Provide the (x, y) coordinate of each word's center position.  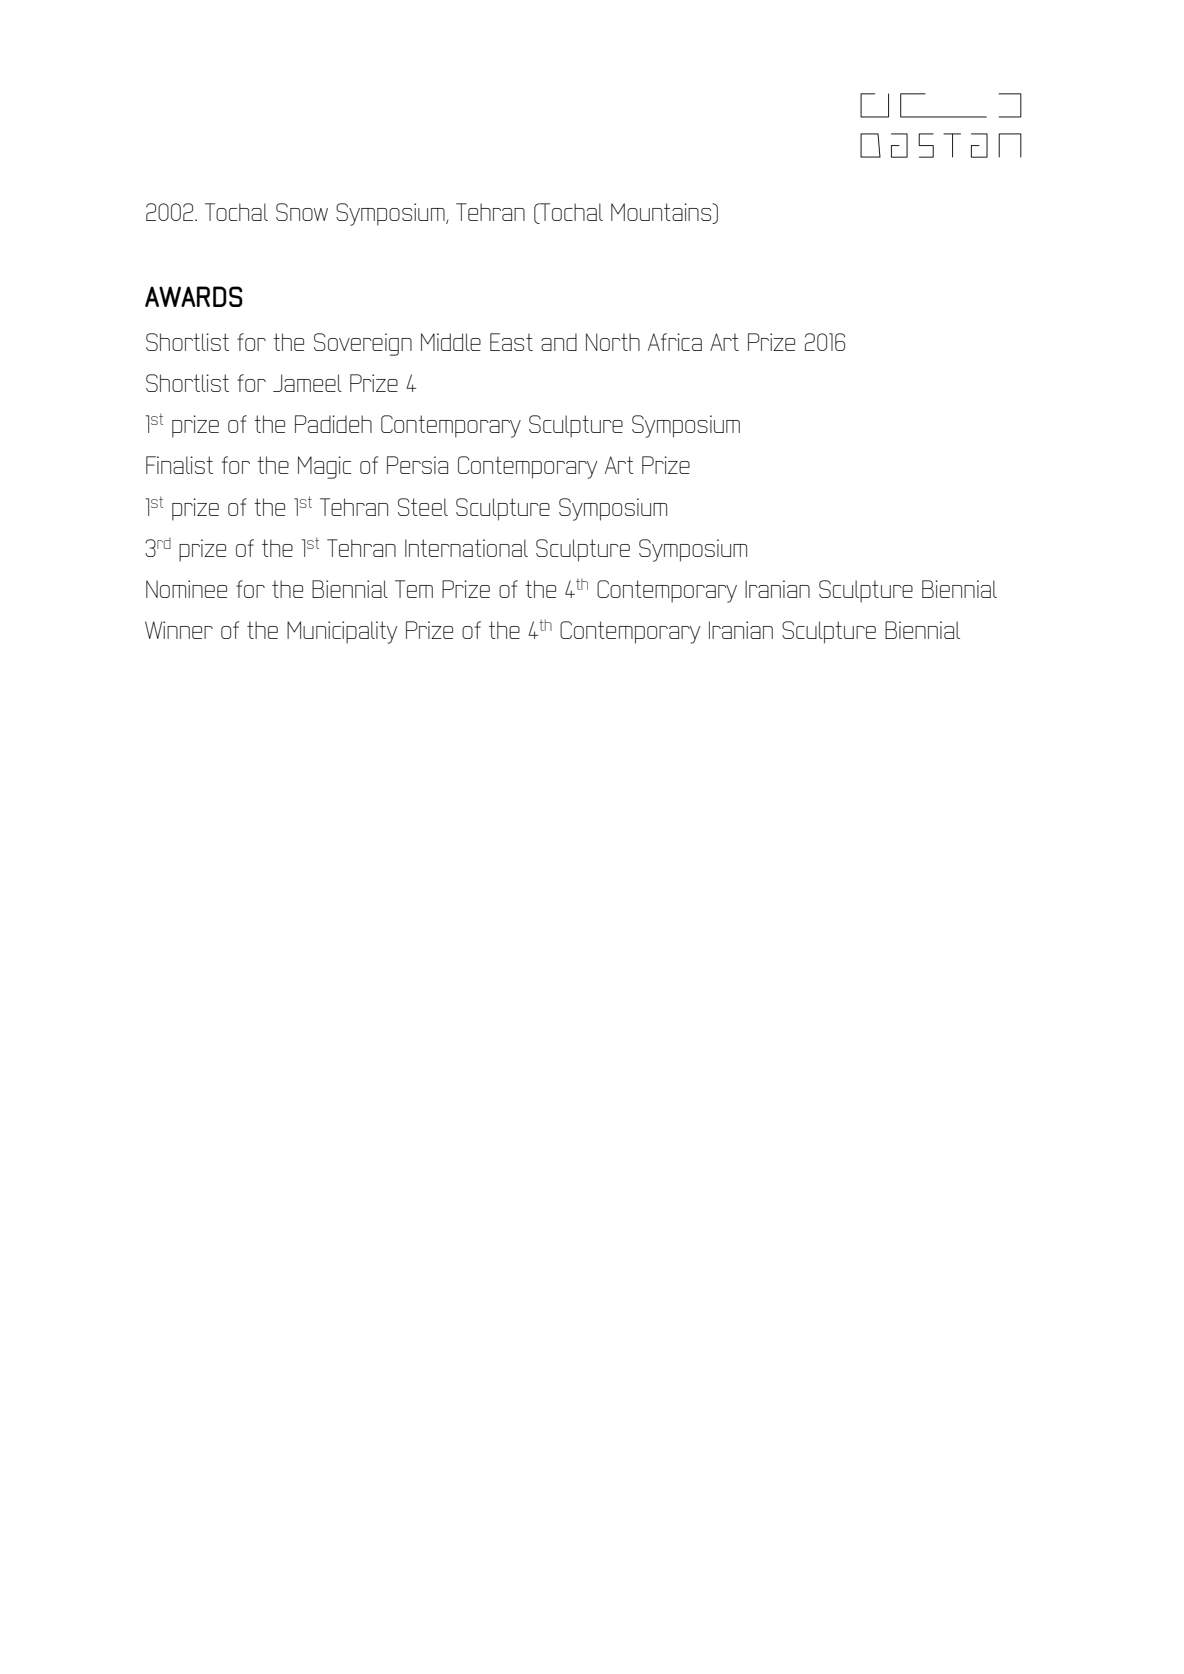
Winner (179, 630)
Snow (302, 212)
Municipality (342, 632)
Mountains (662, 213)
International (466, 548)
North (613, 342)
